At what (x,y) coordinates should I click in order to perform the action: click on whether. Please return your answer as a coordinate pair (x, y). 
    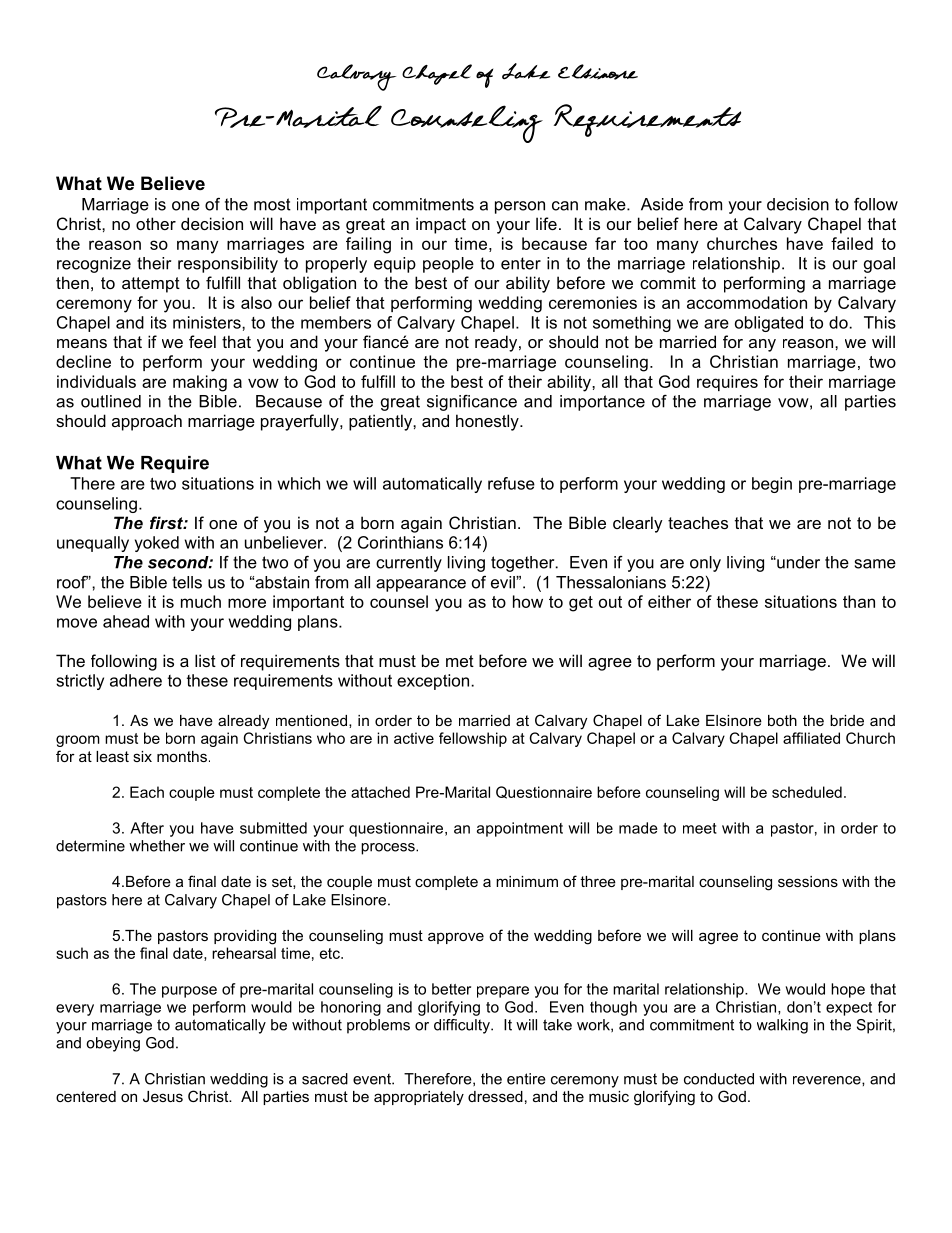
    Looking at the image, I should click on (157, 846).
